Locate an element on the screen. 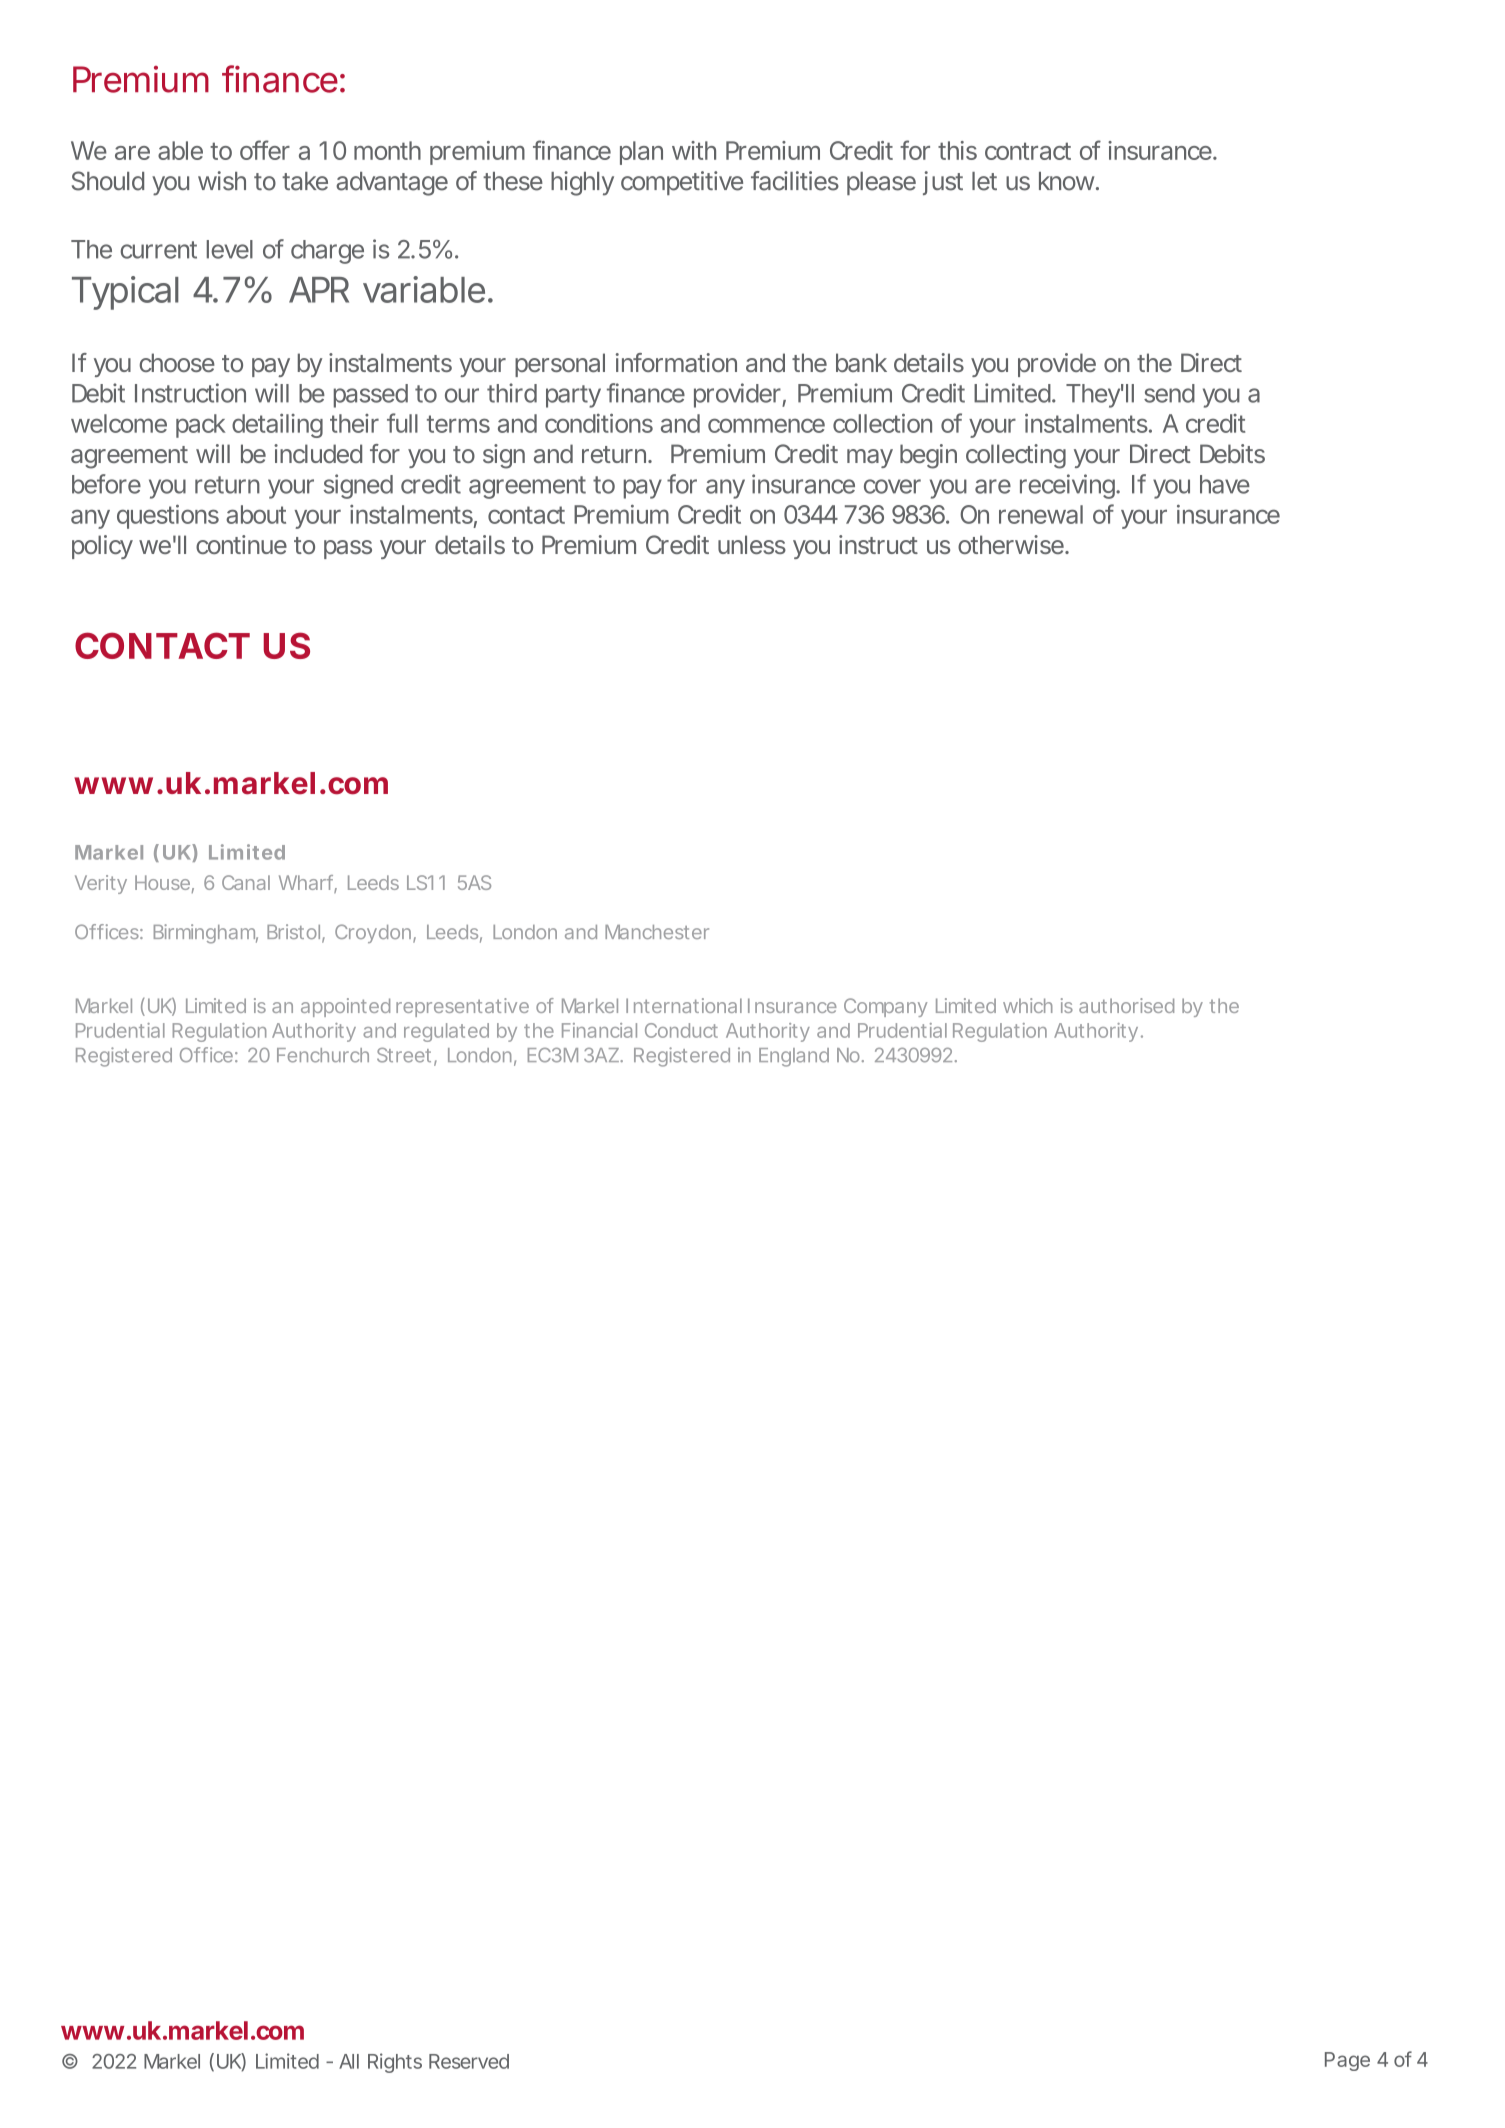 The image size is (1505, 2128). Canal is located at coordinates (246, 882).
